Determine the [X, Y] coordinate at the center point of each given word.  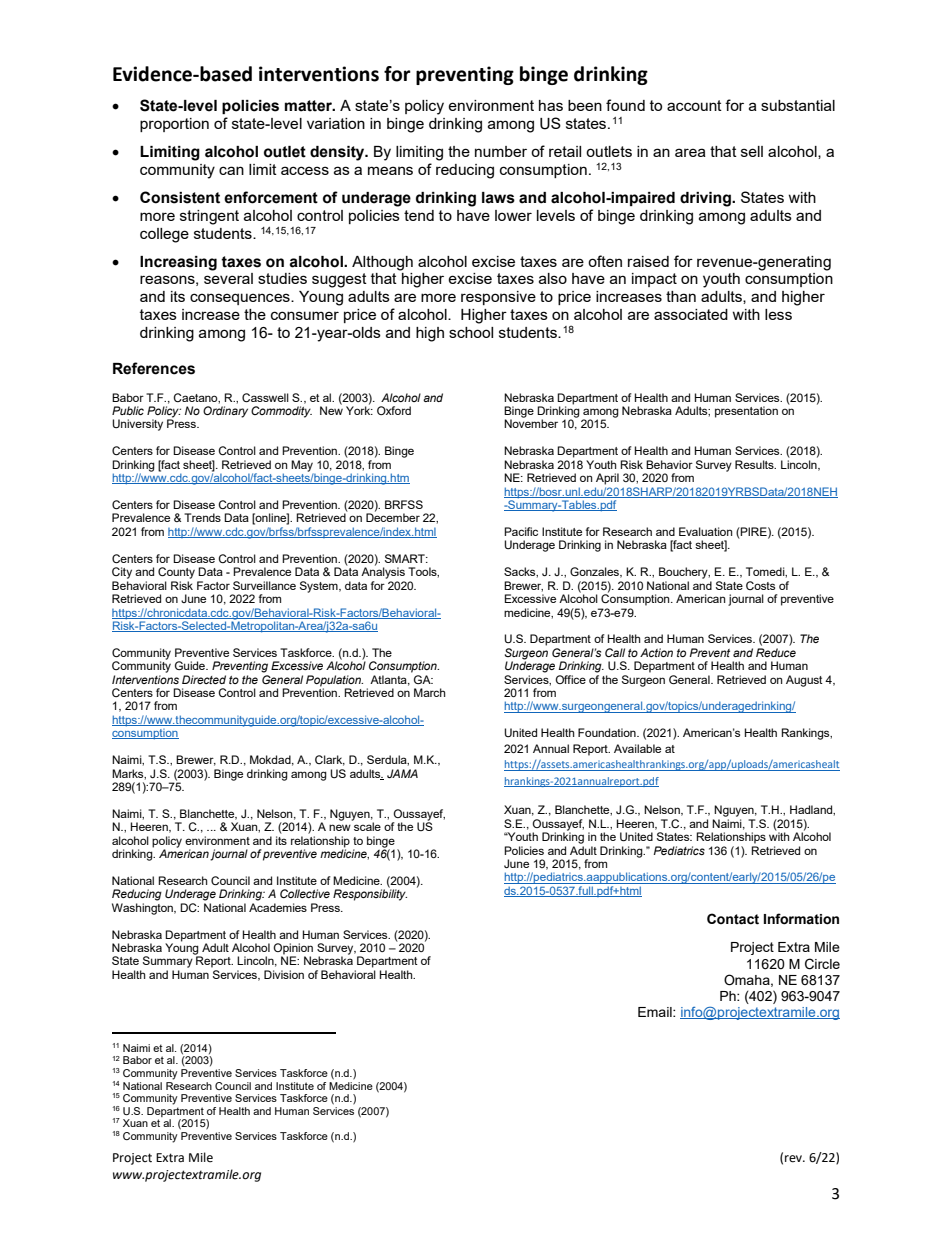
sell [752, 151]
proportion [174, 125]
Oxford [394, 410]
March [430, 692]
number [501, 151]
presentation [746, 412]
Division [284, 974]
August [804, 681]
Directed [204, 679]
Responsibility [370, 895]
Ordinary [225, 412]
